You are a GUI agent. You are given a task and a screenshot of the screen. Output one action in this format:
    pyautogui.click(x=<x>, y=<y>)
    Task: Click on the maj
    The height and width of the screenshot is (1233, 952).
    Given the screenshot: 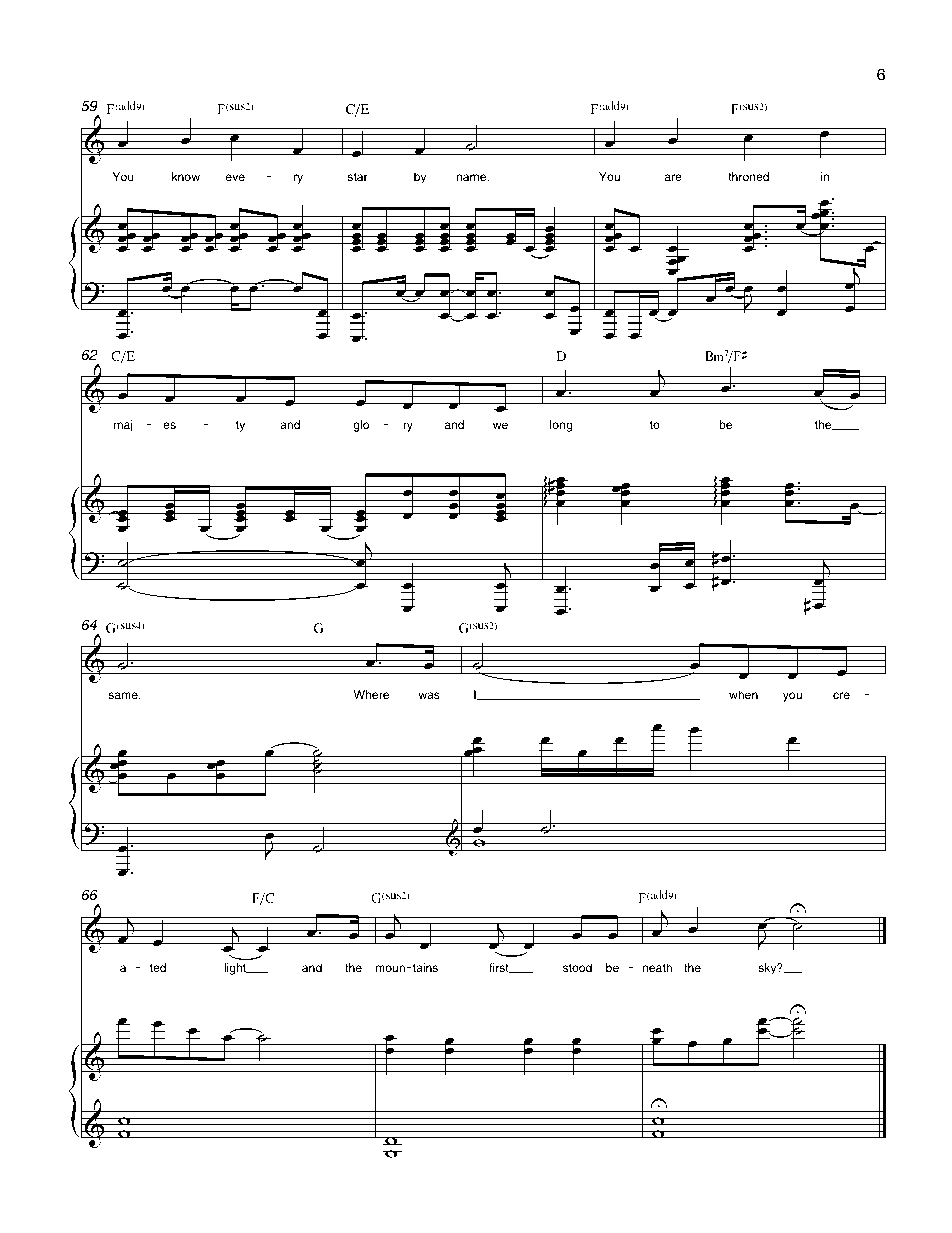 What is the action you would take?
    pyautogui.click(x=123, y=426)
